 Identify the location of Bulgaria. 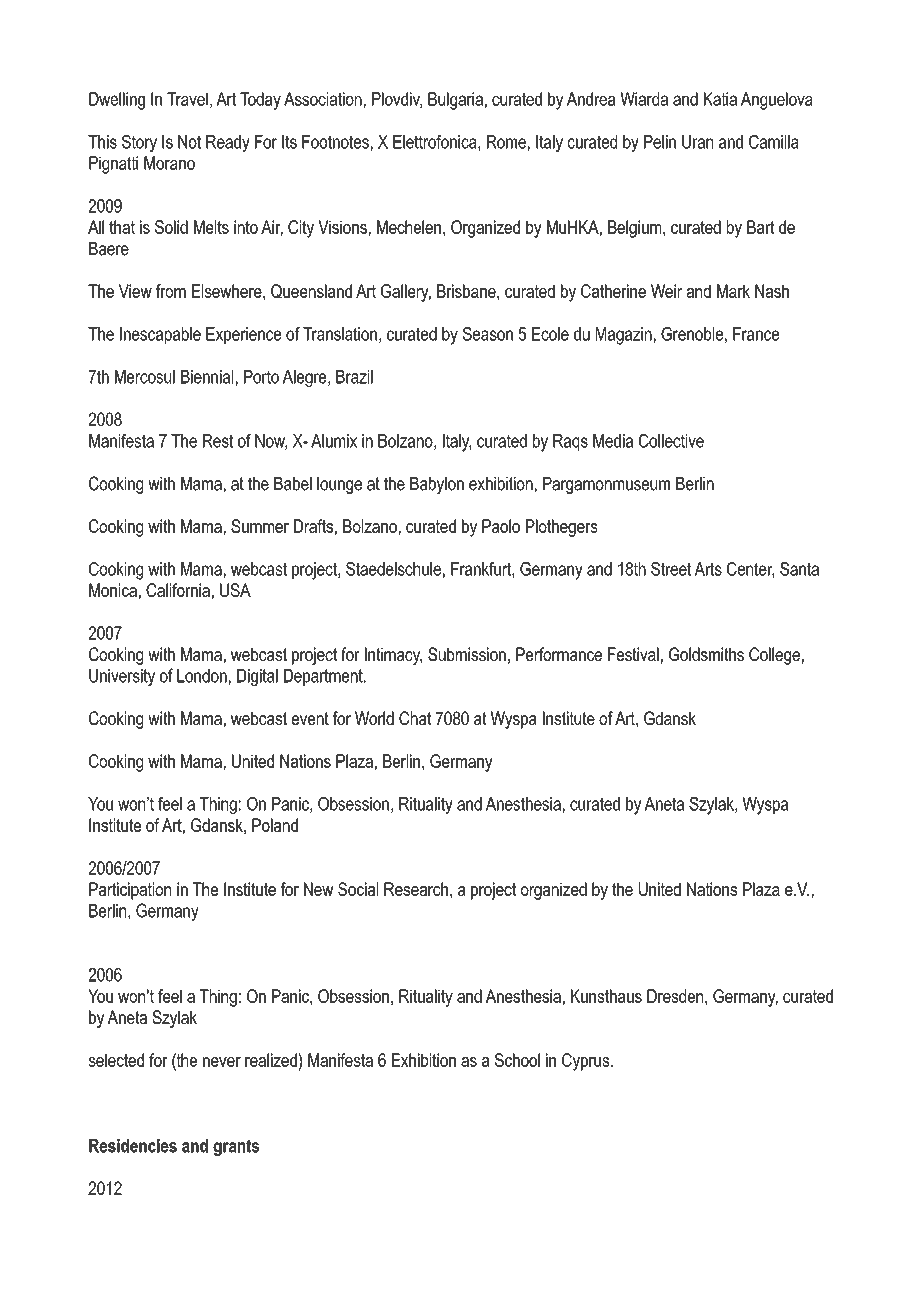
(455, 101).
